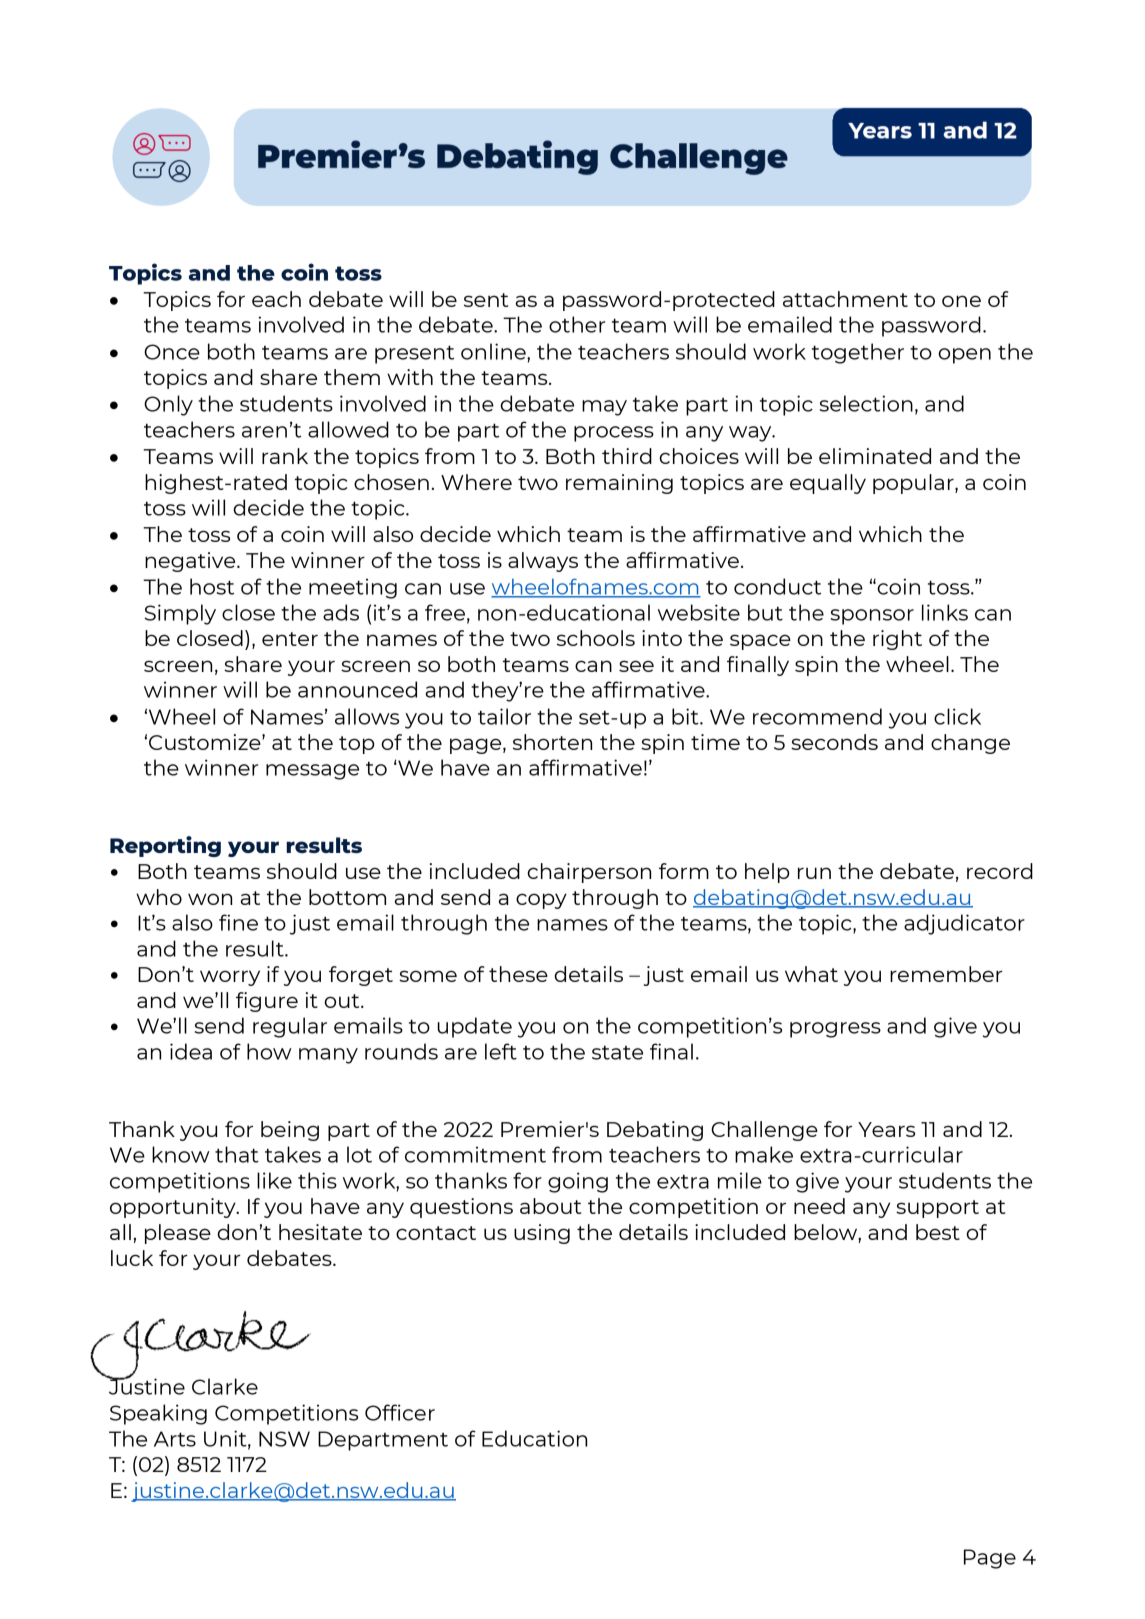  What do you see at coordinates (237, 1154) in the screenshot?
I see `that` at bounding box center [237, 1154].
